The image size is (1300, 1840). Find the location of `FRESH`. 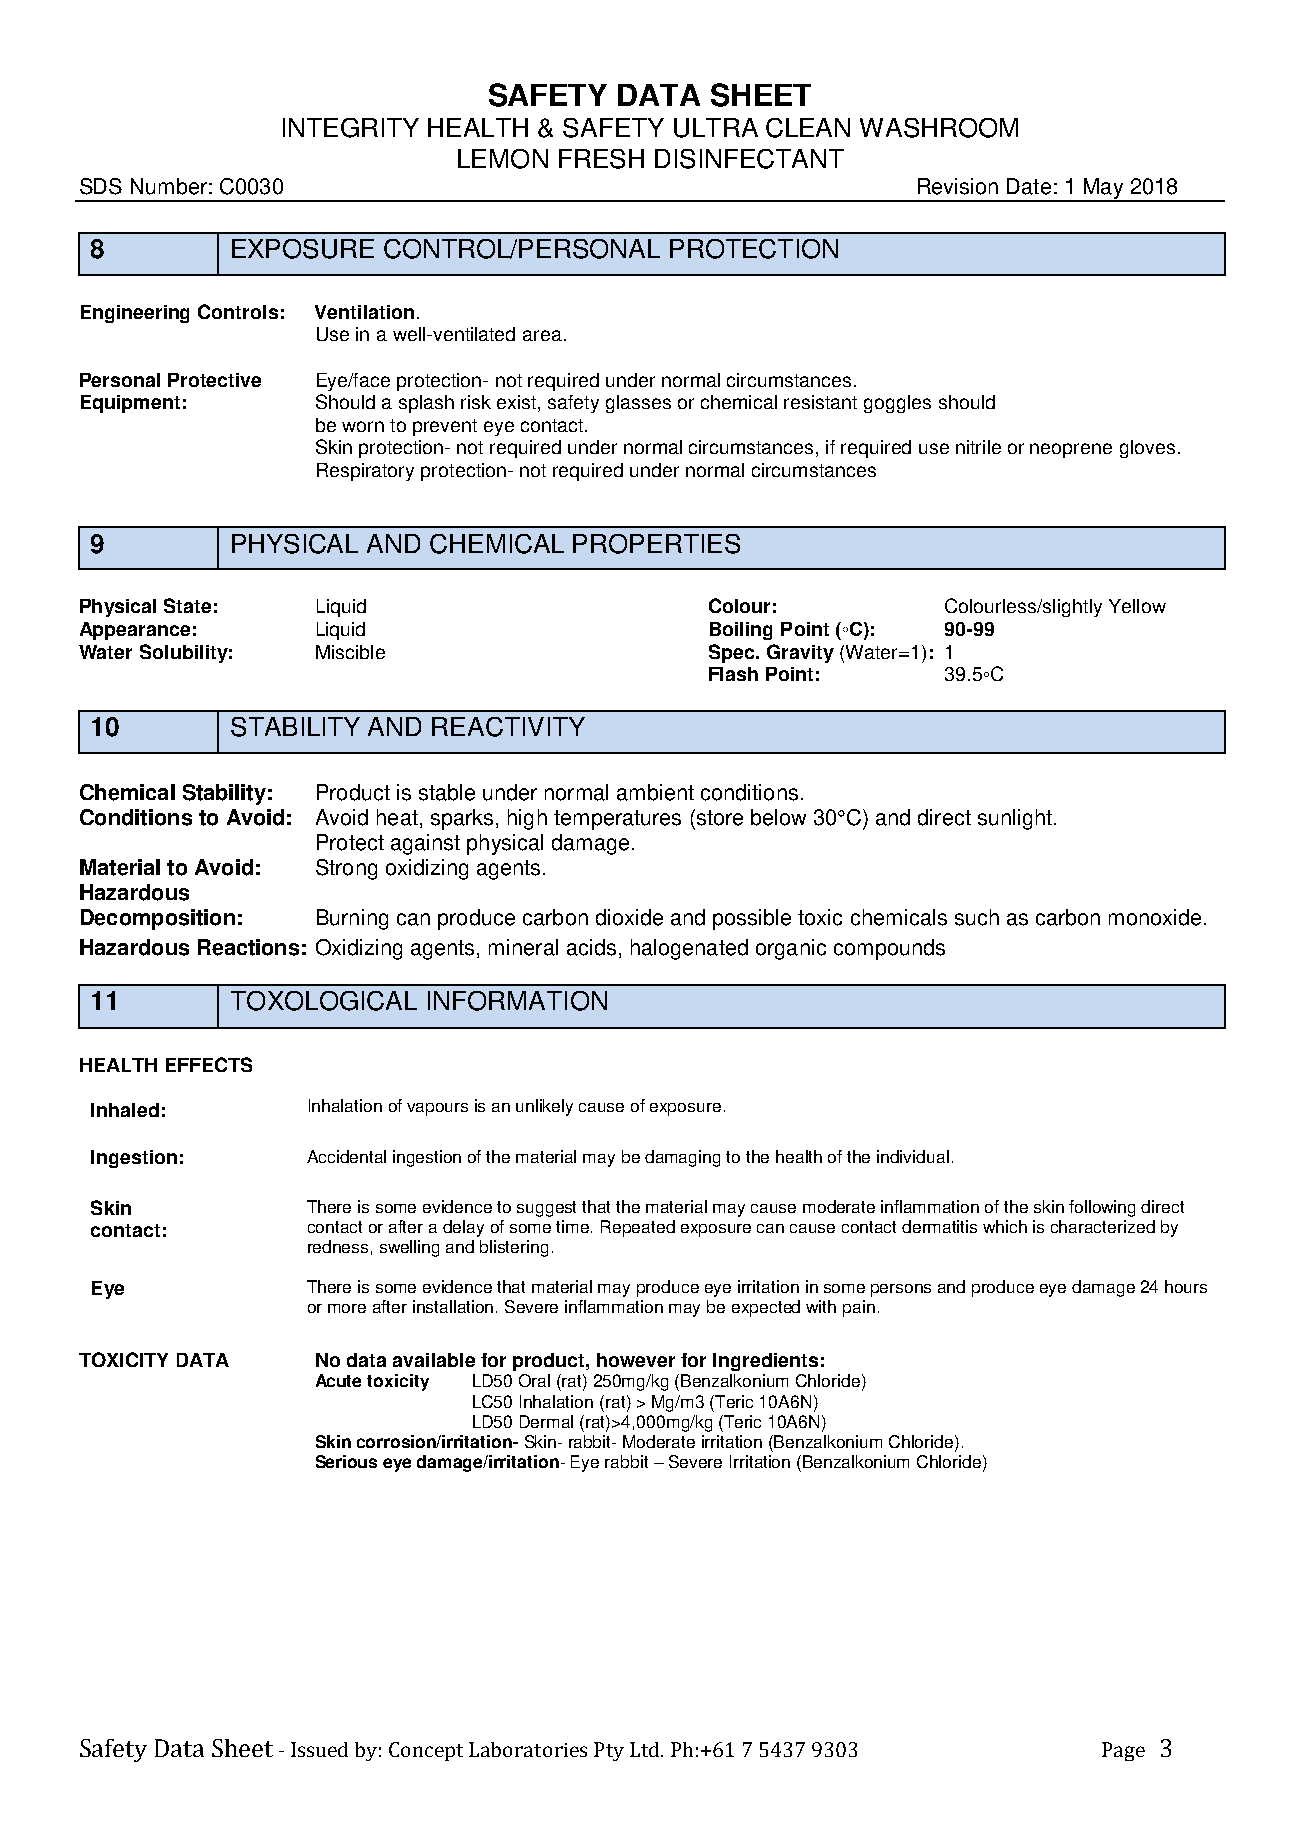

FRESH is located at coordinates (601, 159).
